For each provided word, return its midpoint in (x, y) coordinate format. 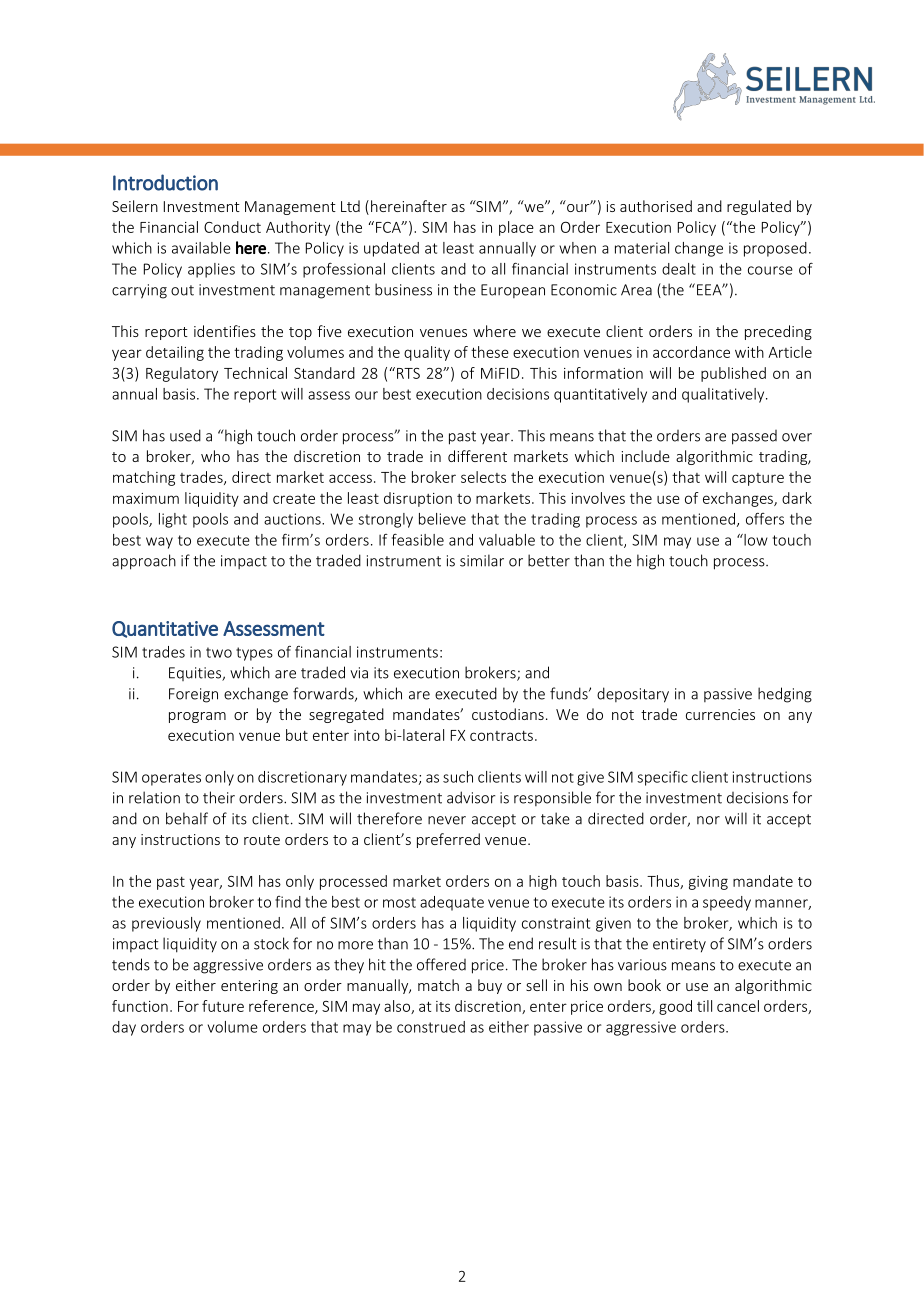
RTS (408, 373)
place (516, 228)
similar (482, 560)
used (185, 435)
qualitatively (724, 395)
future (223, 1006)
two (219, 652)
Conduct (232, 227)
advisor (471, 797)
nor (708, 820)
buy (490, 986)
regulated (759, 207)
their (219, 797)
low (755, 540)
